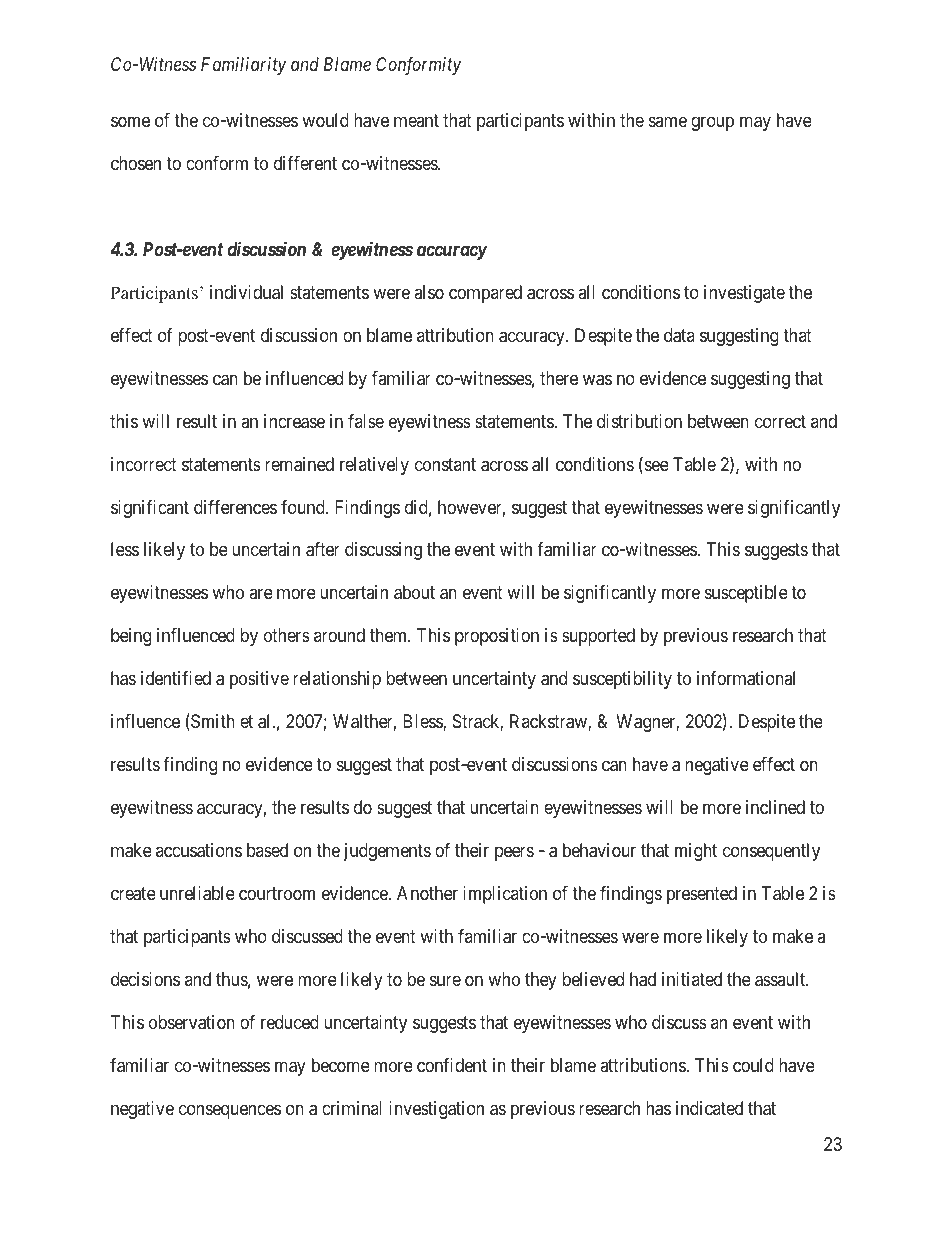 This page has width=952, height=1233. What do you see at coordinates (199, 850) in the page?
I see `accusations` at bounding box center [199, 850].
